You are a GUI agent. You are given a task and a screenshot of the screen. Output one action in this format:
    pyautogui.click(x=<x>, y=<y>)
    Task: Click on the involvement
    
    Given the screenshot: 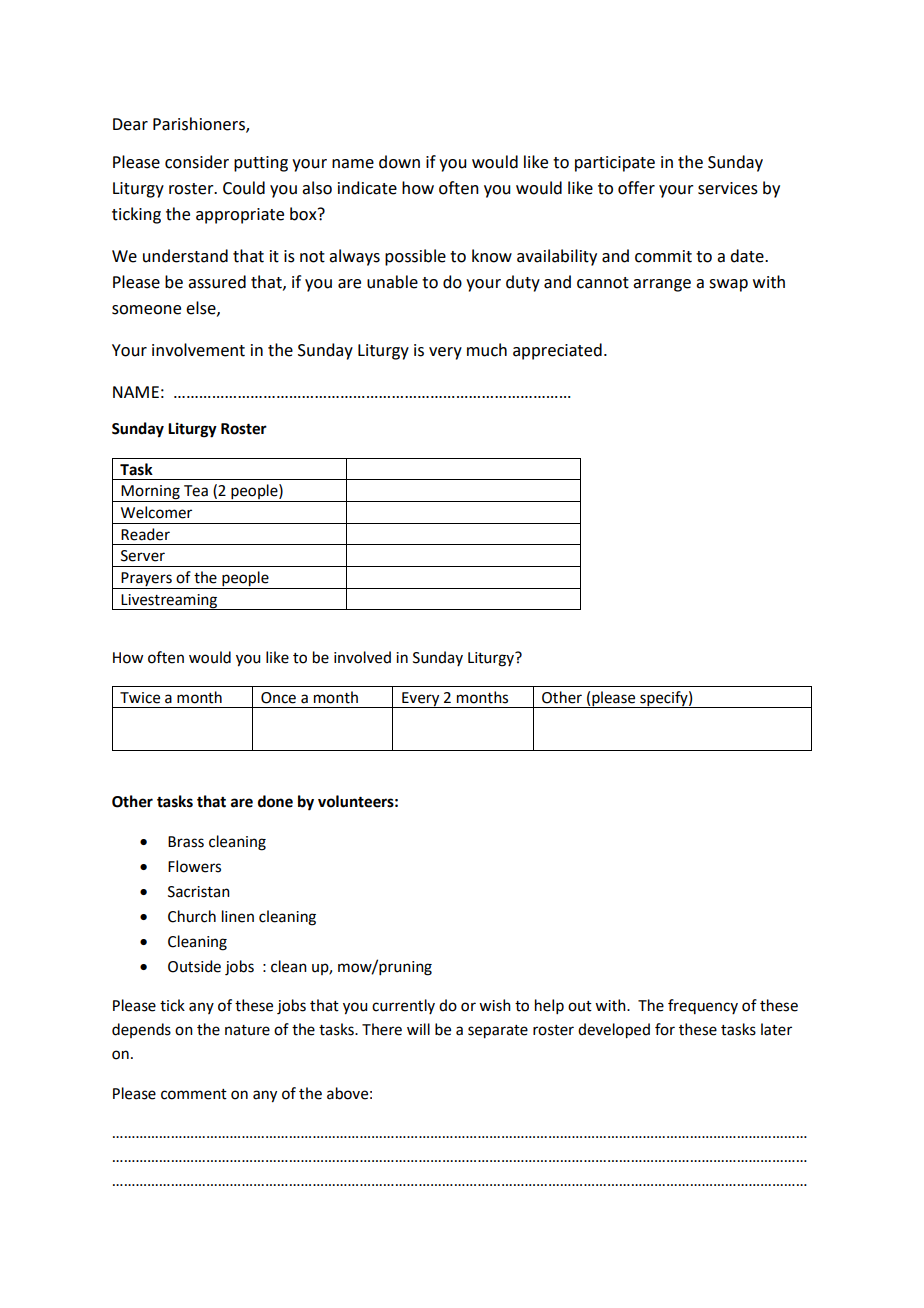 What is the action you would take?
    pyautogui.click(x=198, y=350)
